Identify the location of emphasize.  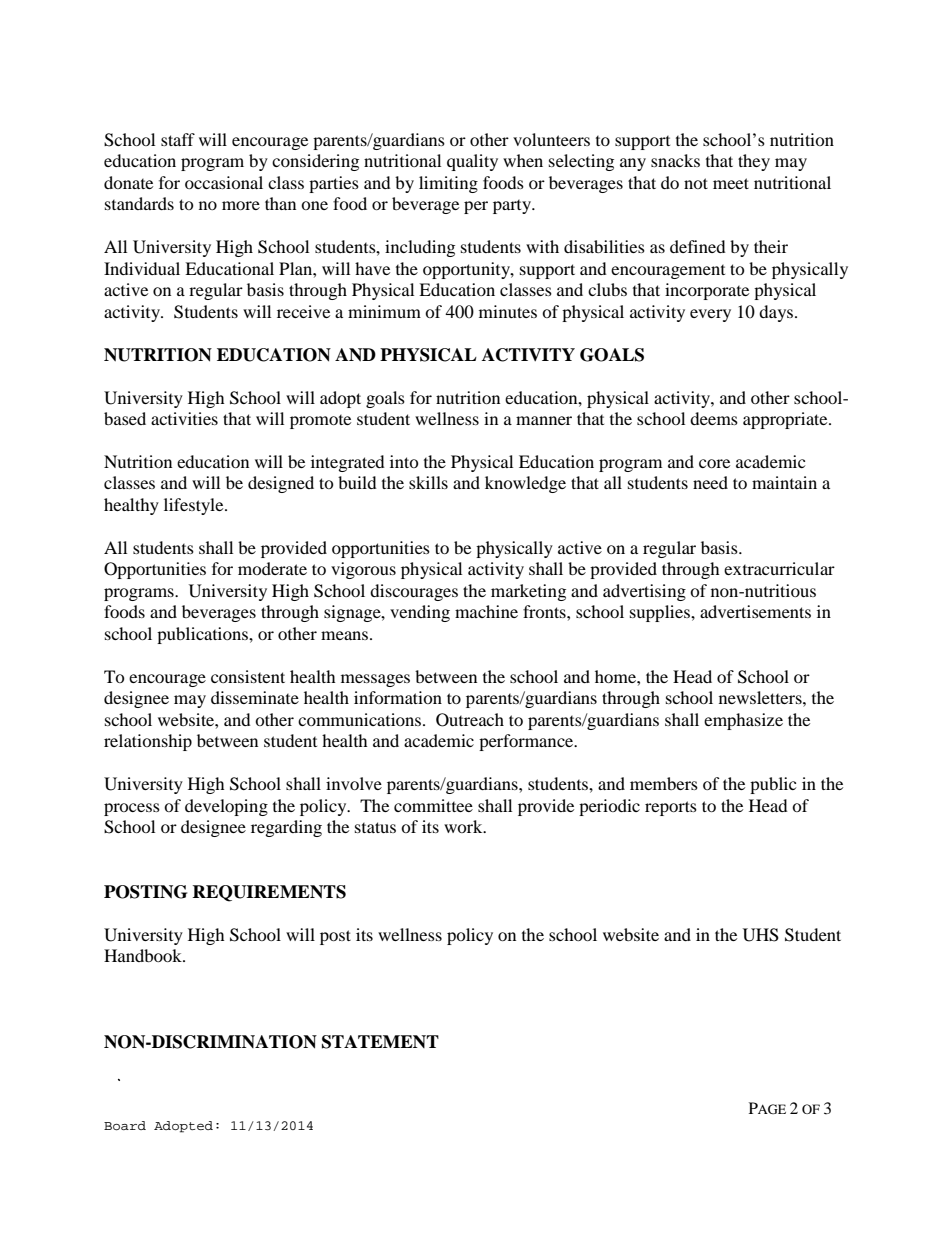
(743, 721).
